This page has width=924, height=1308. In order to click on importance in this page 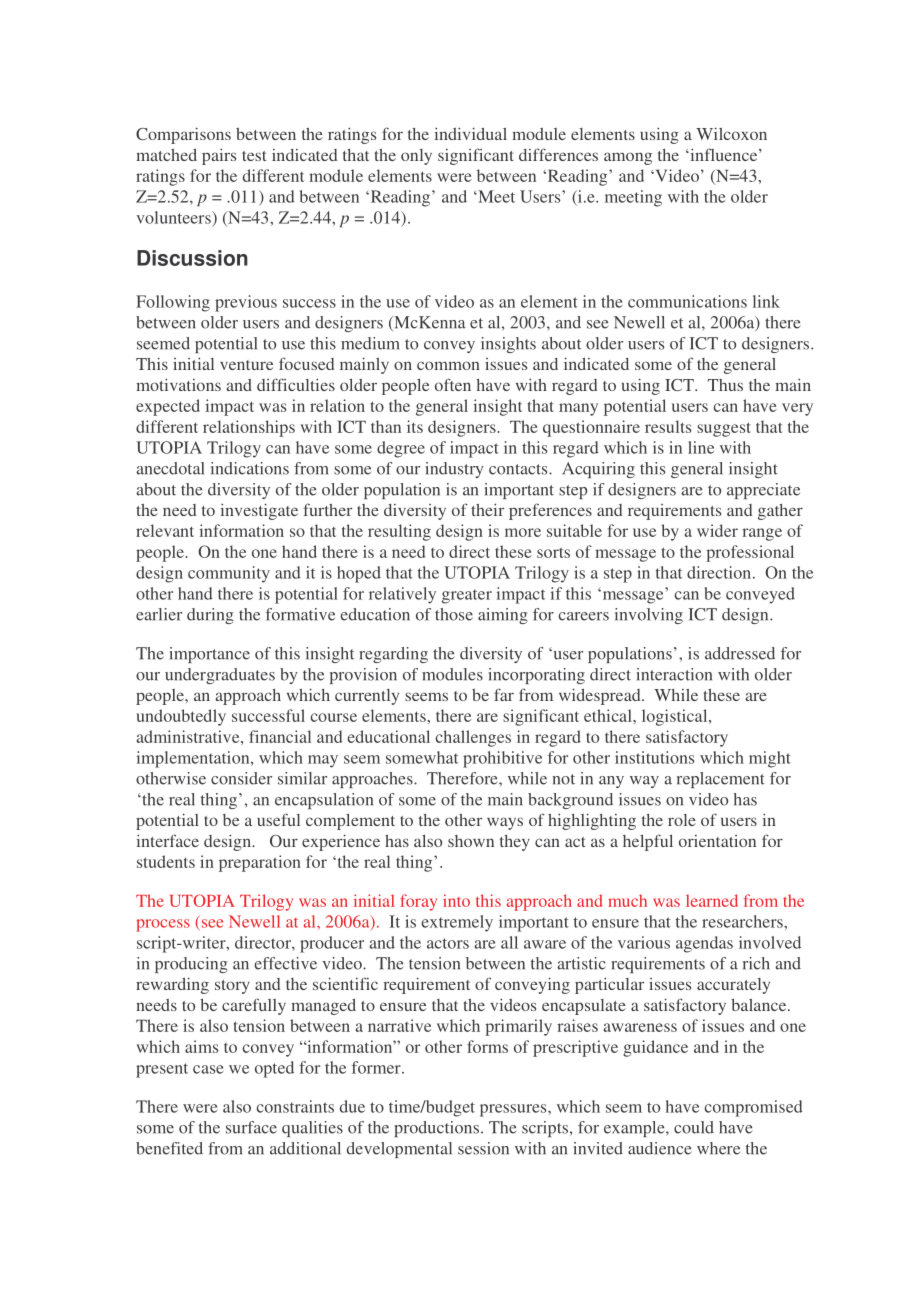, I will do `click(210, 655)`.
